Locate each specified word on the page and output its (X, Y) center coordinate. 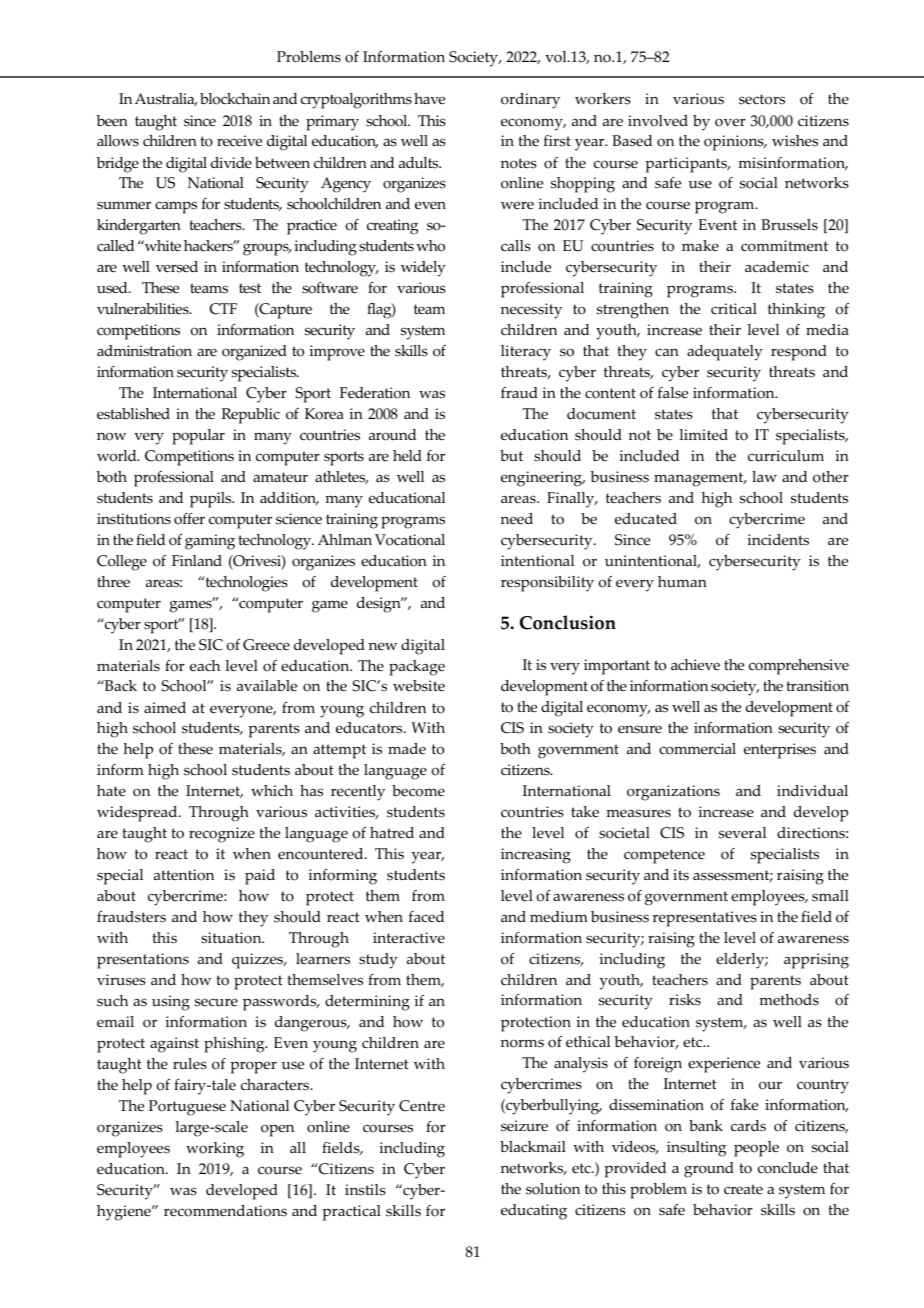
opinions (735, 143)
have (429, 98)
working (215, 1150)
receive (239, 141)
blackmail (533, 1146)
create (743, 1189)
